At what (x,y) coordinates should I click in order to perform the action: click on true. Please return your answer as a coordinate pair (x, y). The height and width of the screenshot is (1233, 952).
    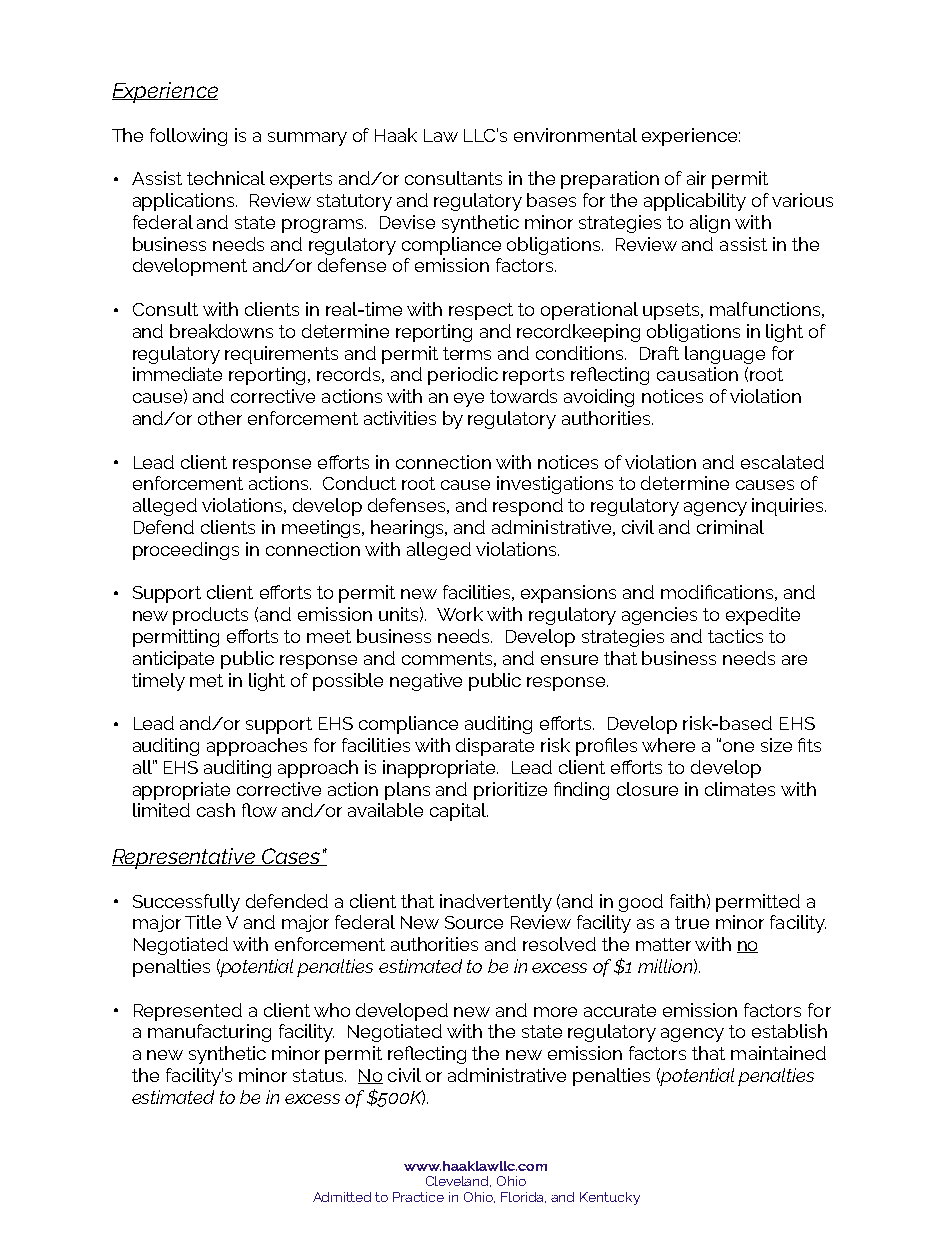
    Looking at the image, I should click on (692, 922).
